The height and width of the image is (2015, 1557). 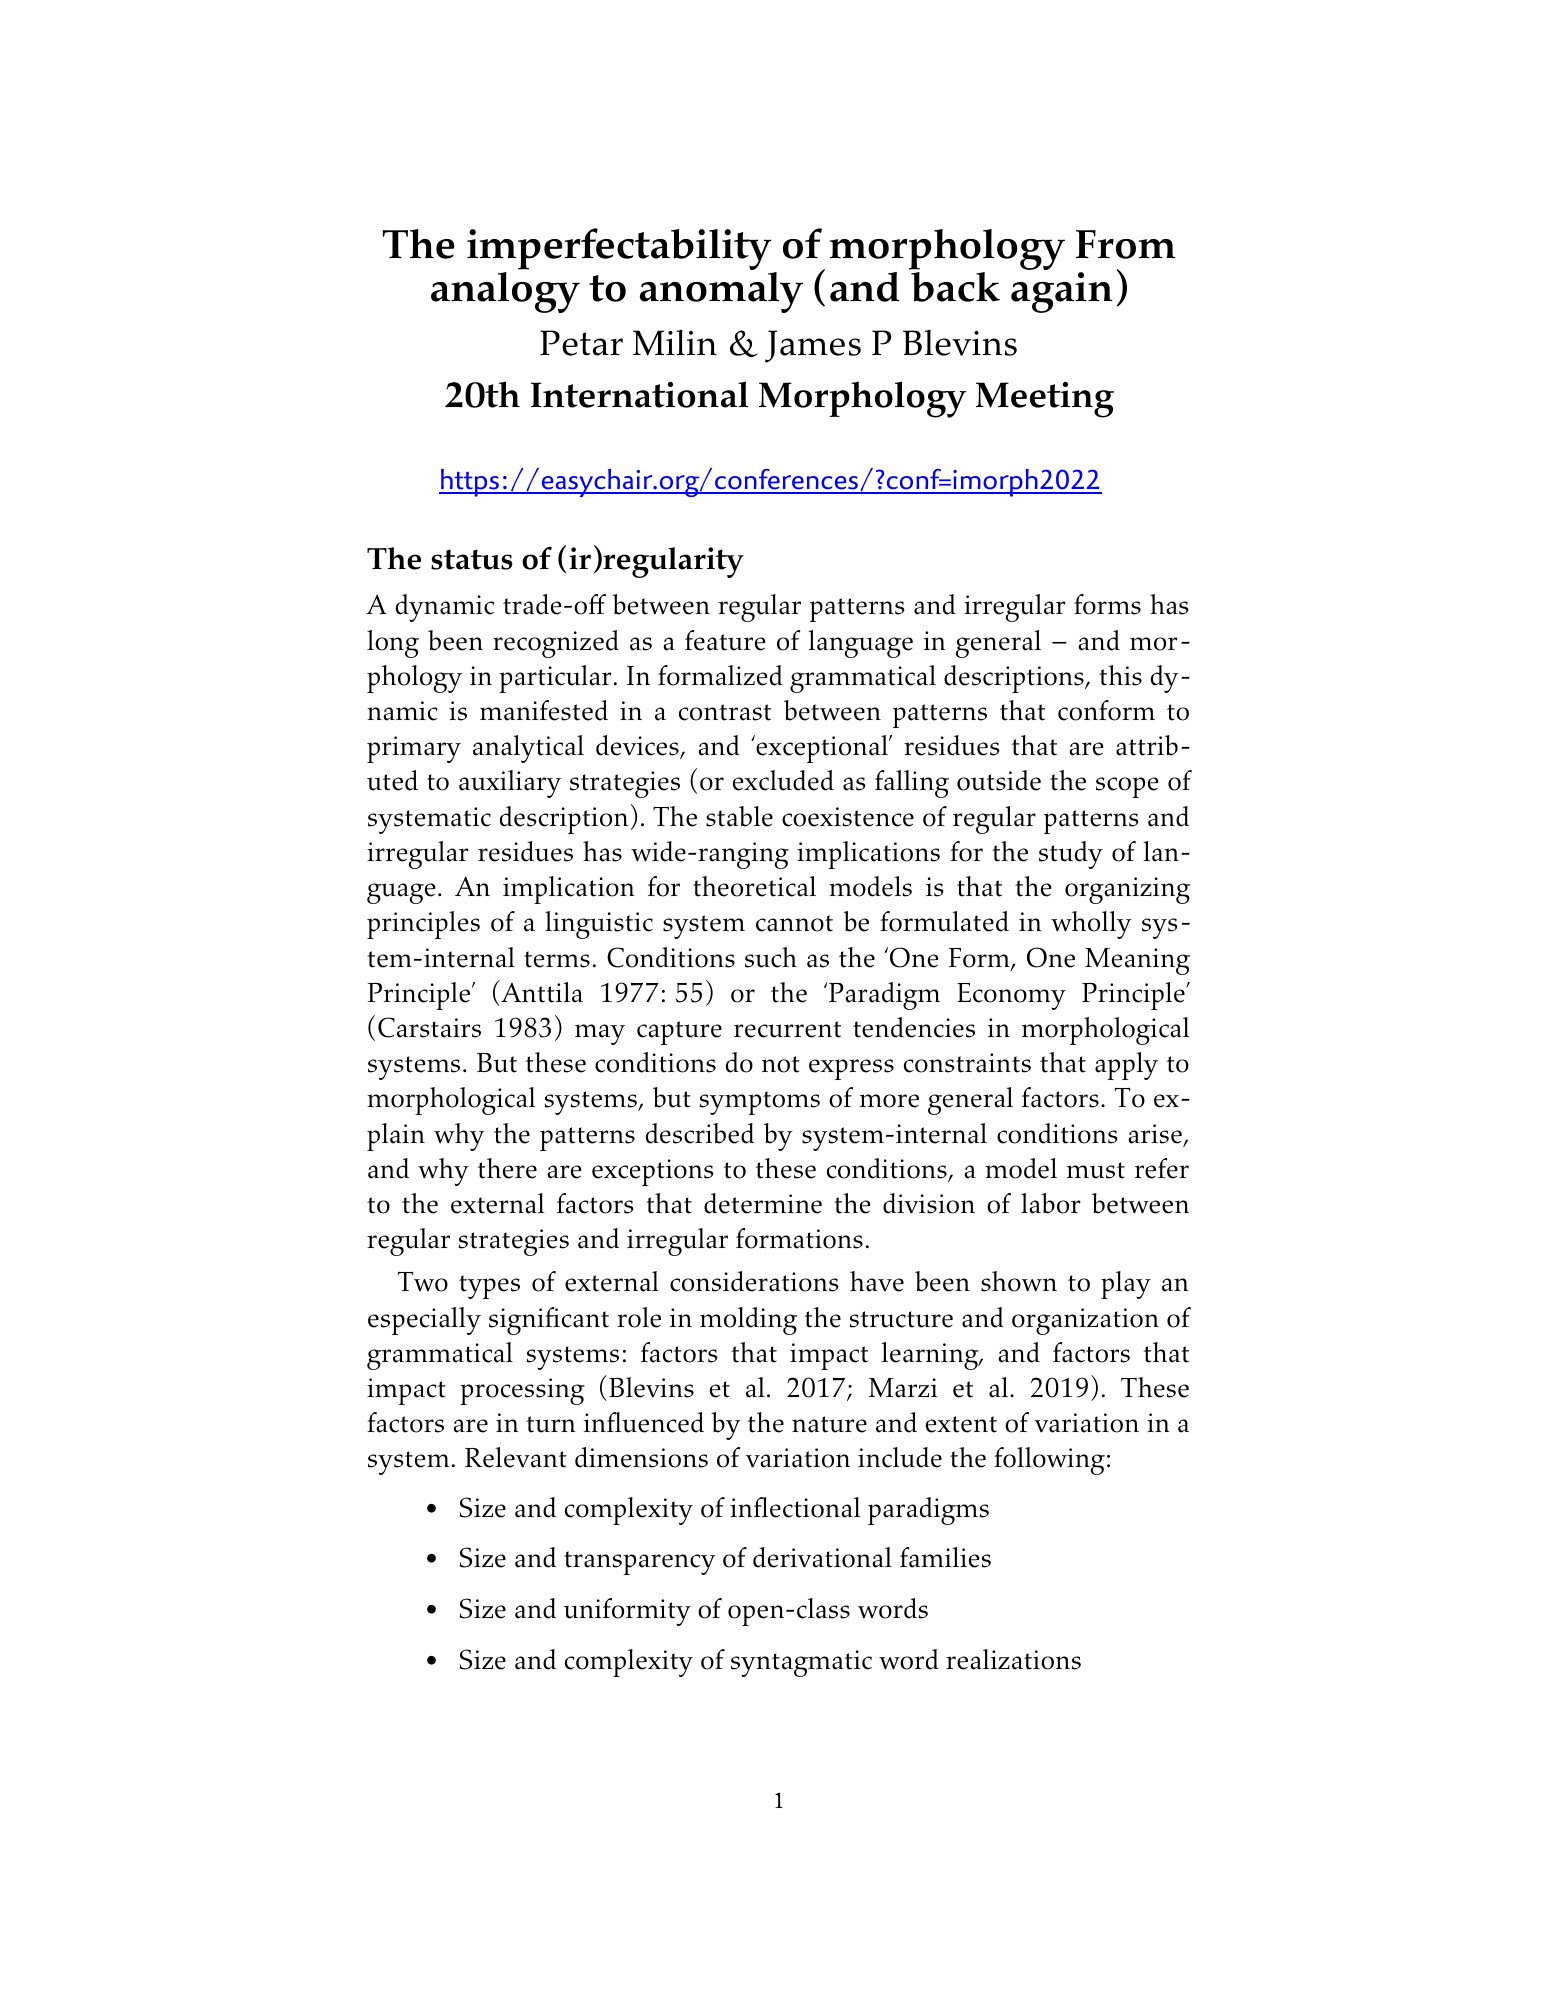 What do you see at coordinates (528, 749) in the image?
I see `analytical` at bounding box center [528, 749].
